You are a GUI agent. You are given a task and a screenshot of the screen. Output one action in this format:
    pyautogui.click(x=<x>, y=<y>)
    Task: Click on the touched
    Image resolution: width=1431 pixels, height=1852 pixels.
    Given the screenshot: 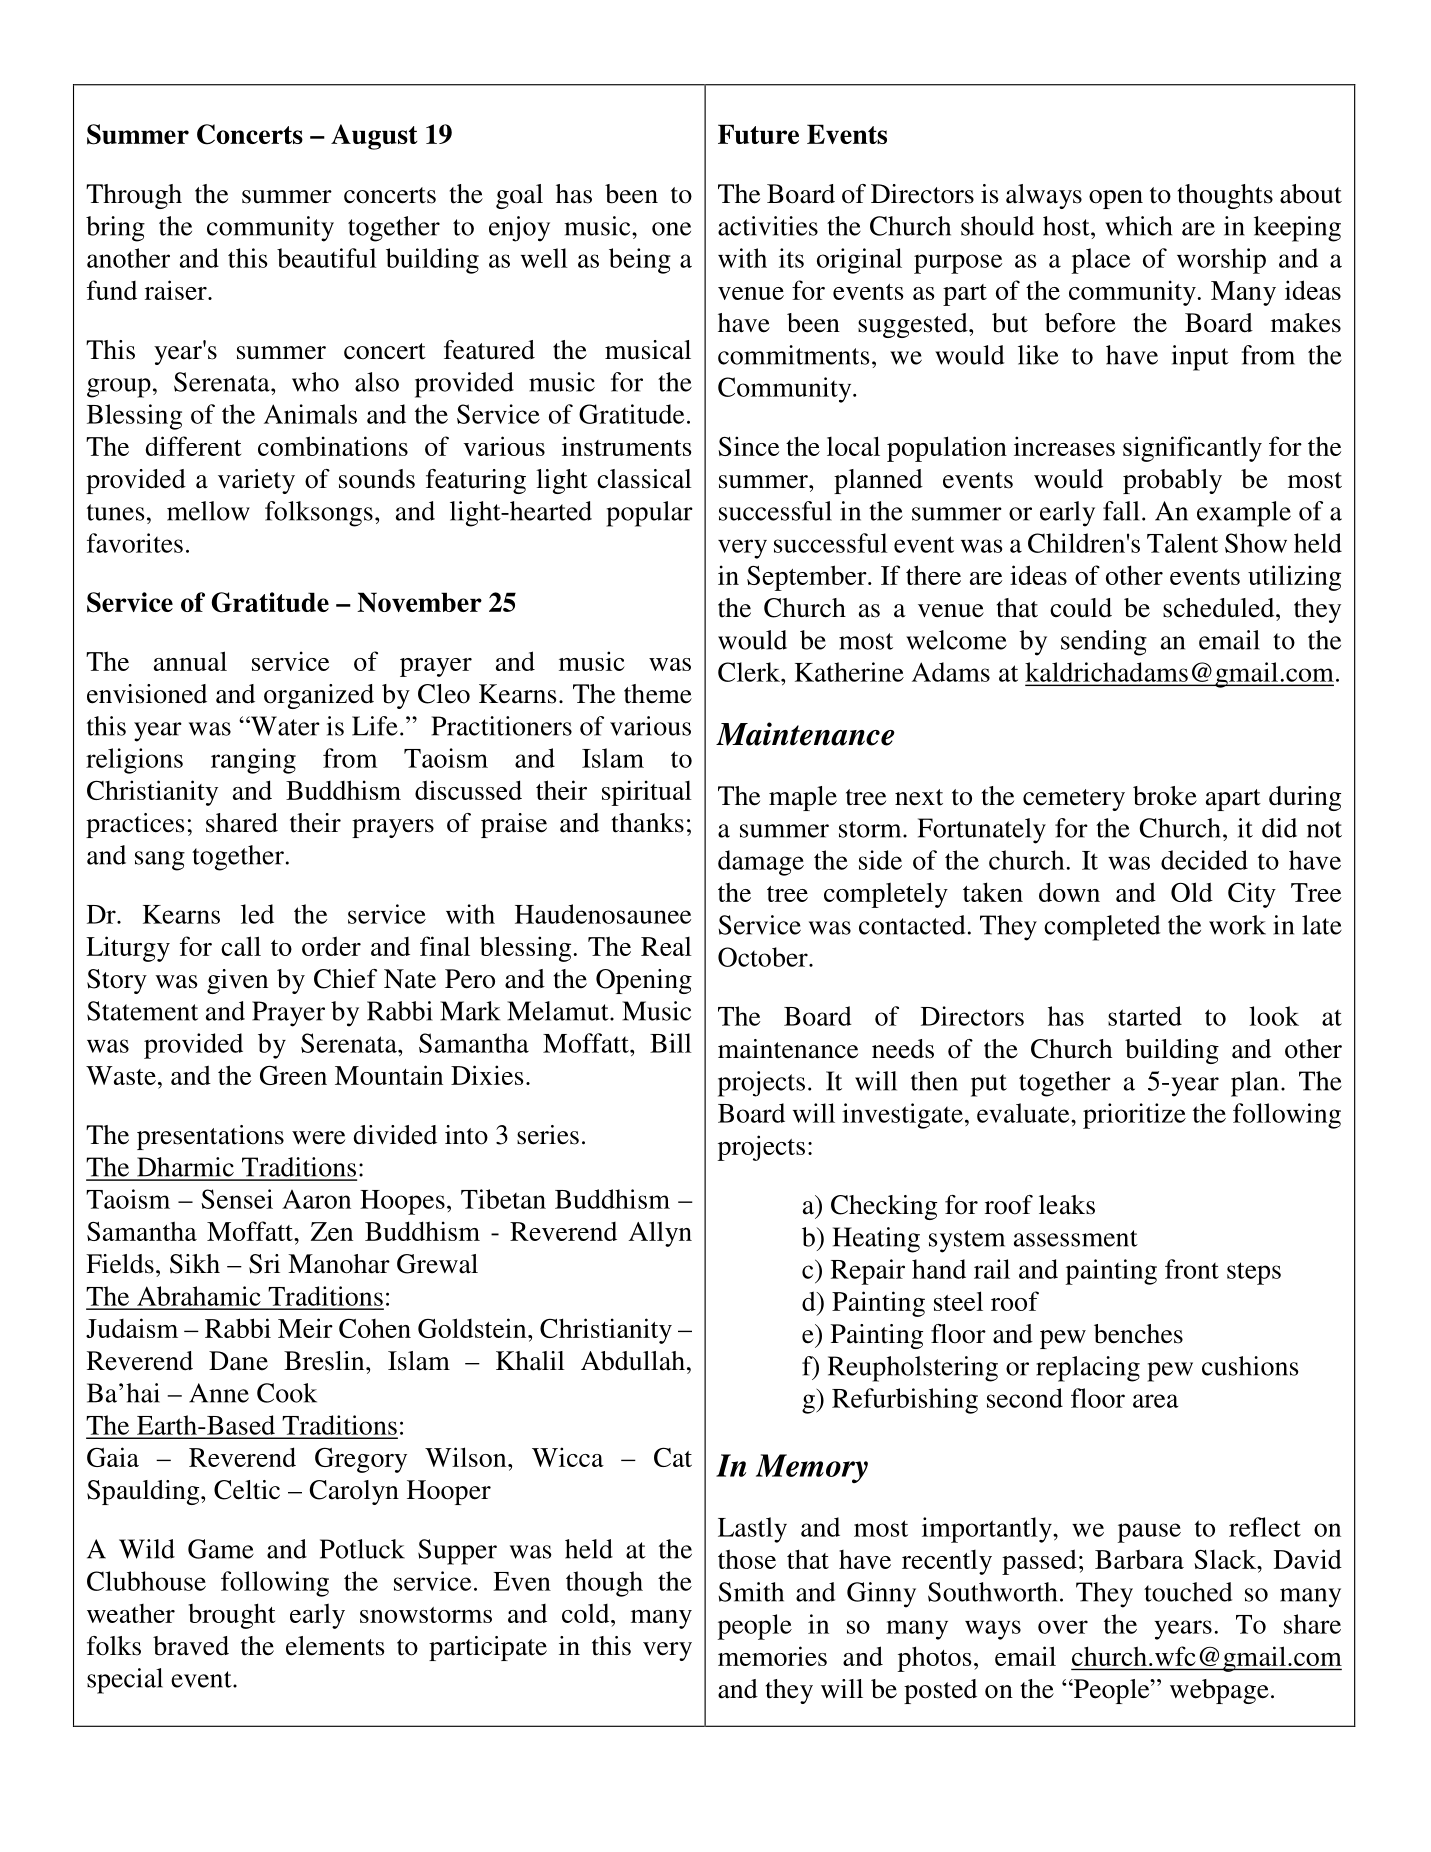 What is the action you would take?
    pyautogui.click(x=1188, y=1592)
